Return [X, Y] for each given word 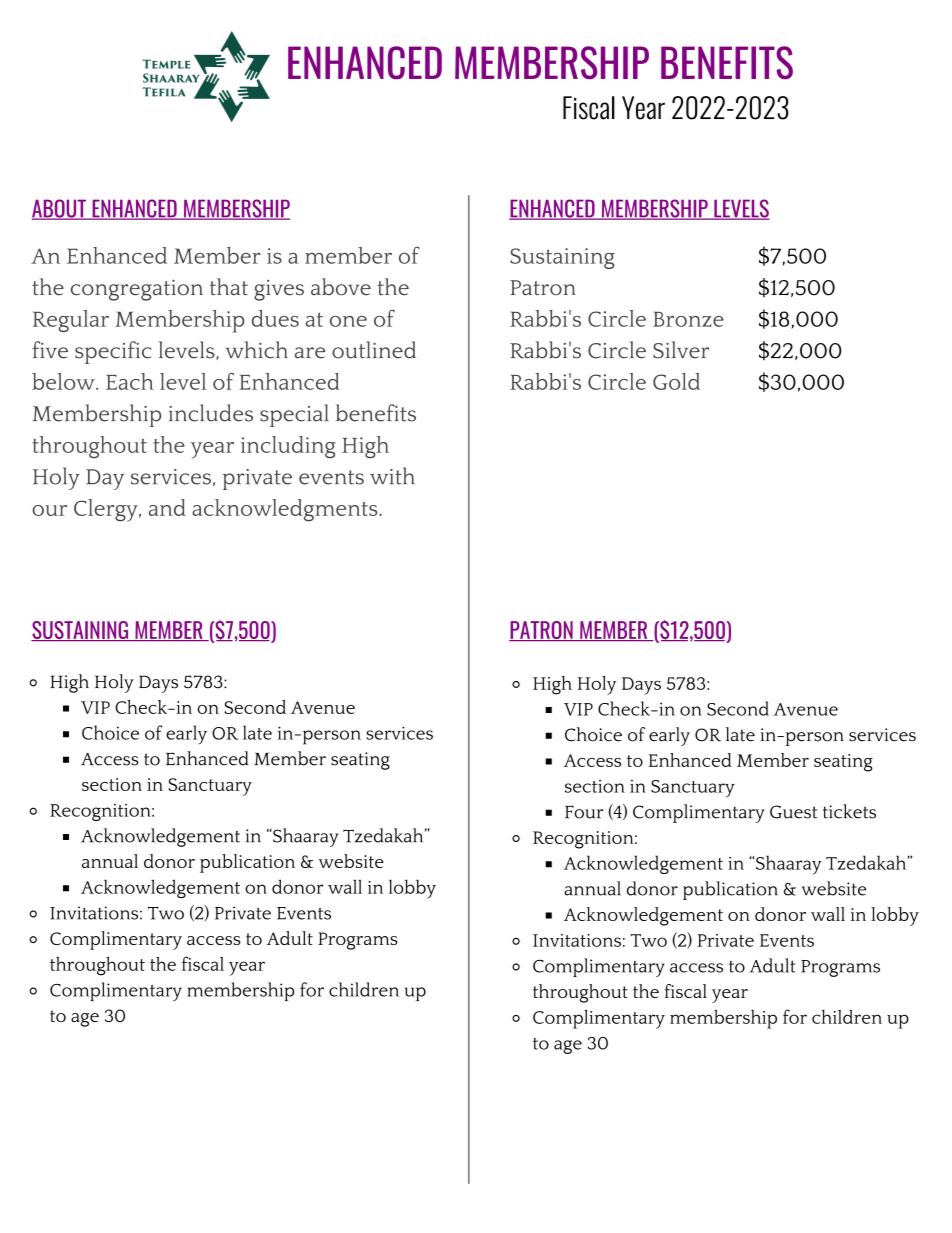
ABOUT [60, 209]
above [341, 287]
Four [584, 812]
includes [211, 413]
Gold [676, 381]
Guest [793, 812]
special [294, 415]
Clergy [107, 510]
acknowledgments [286, 510]
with [392, 476]
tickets [849, 811]
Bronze [688, 319]
